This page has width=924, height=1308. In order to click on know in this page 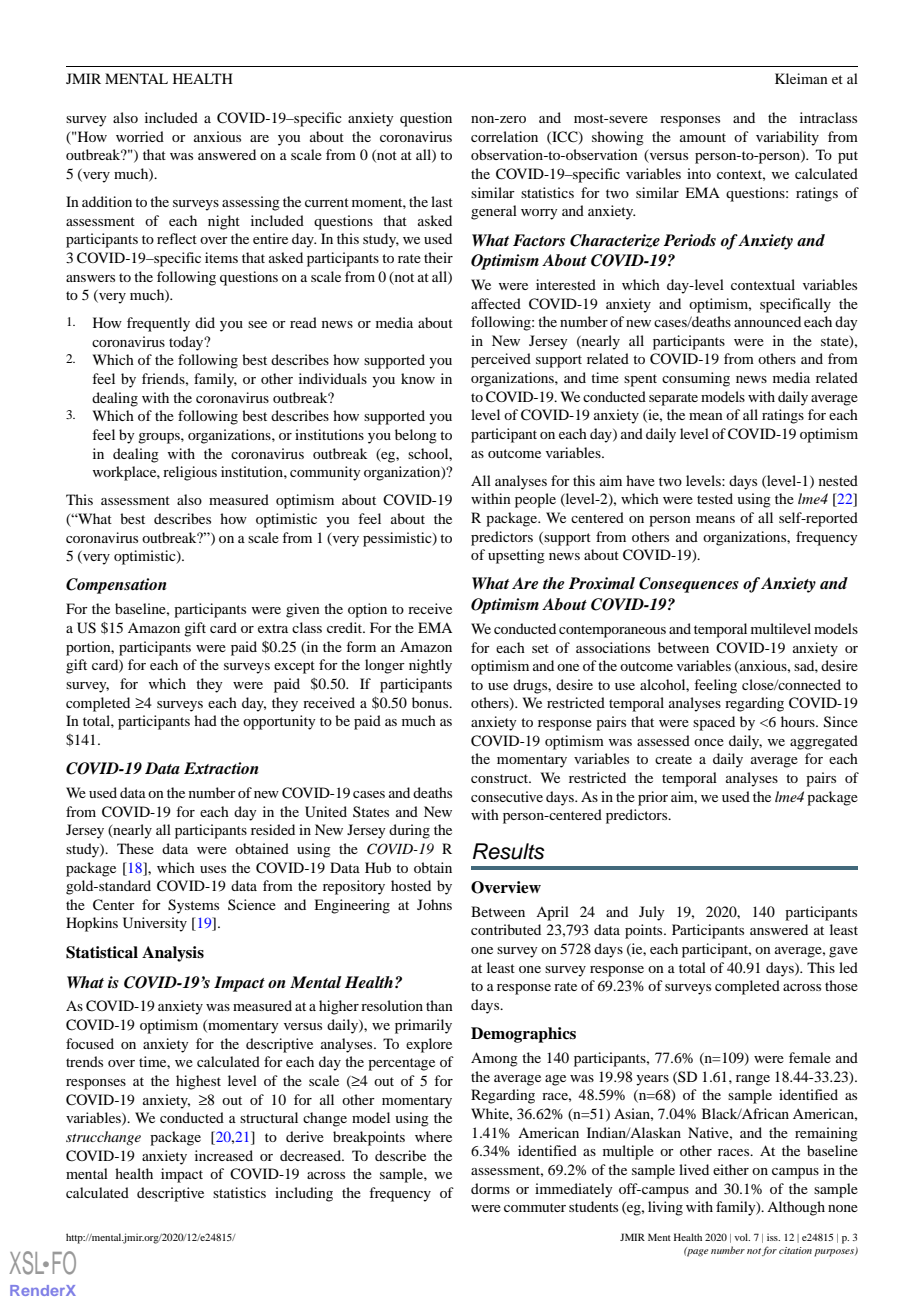, I will do `click(418, 378)`.
